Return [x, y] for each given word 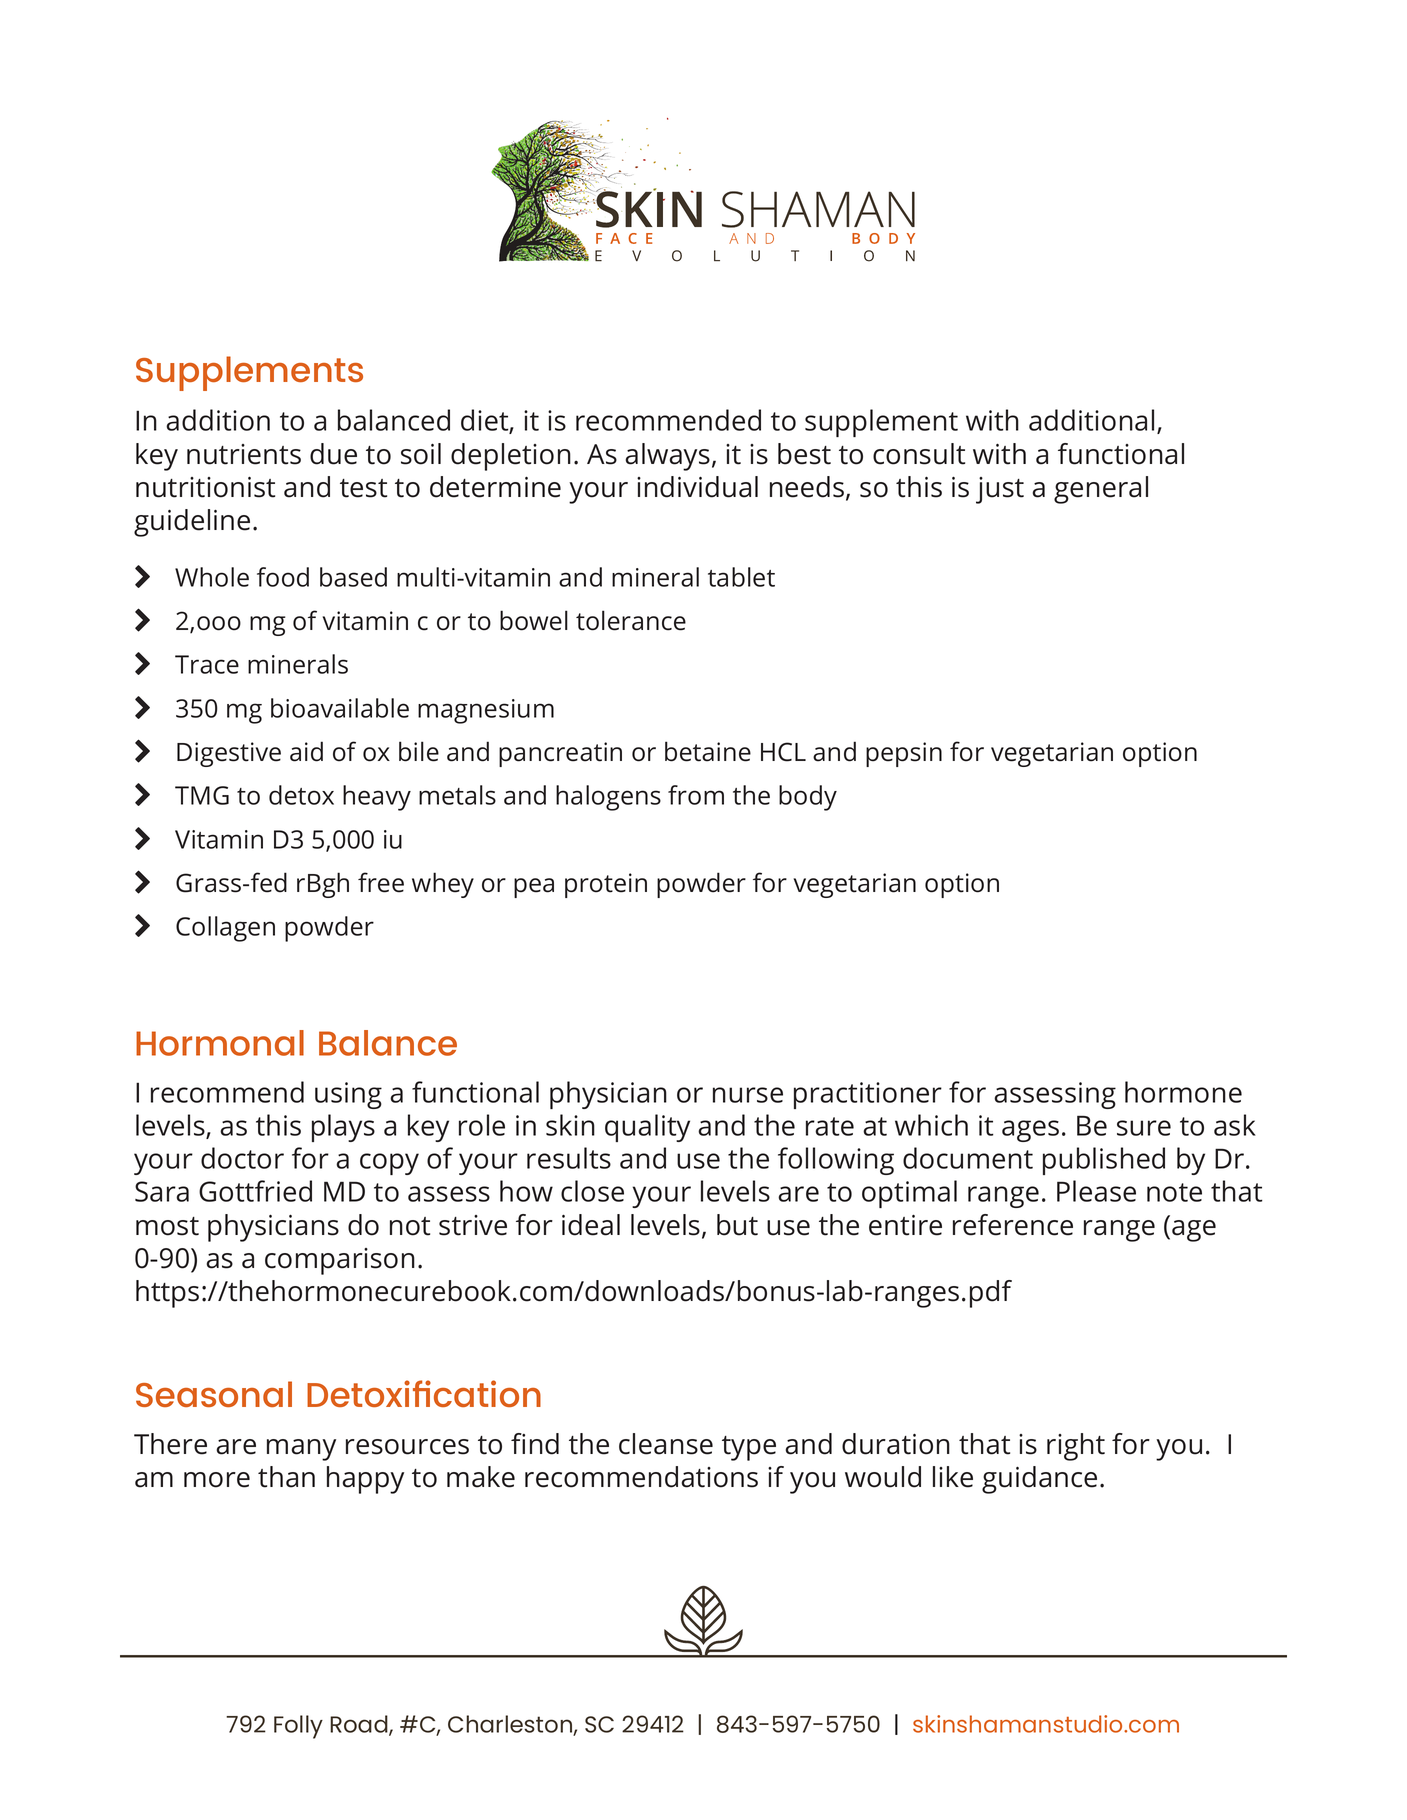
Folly [298, 1727]
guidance [1039, 1480]
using [348, 1095]
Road [360, 1725]
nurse [748, 1095]
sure [1144, 1128]
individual [697, 487]
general [1101, 490]
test [363, 488]
